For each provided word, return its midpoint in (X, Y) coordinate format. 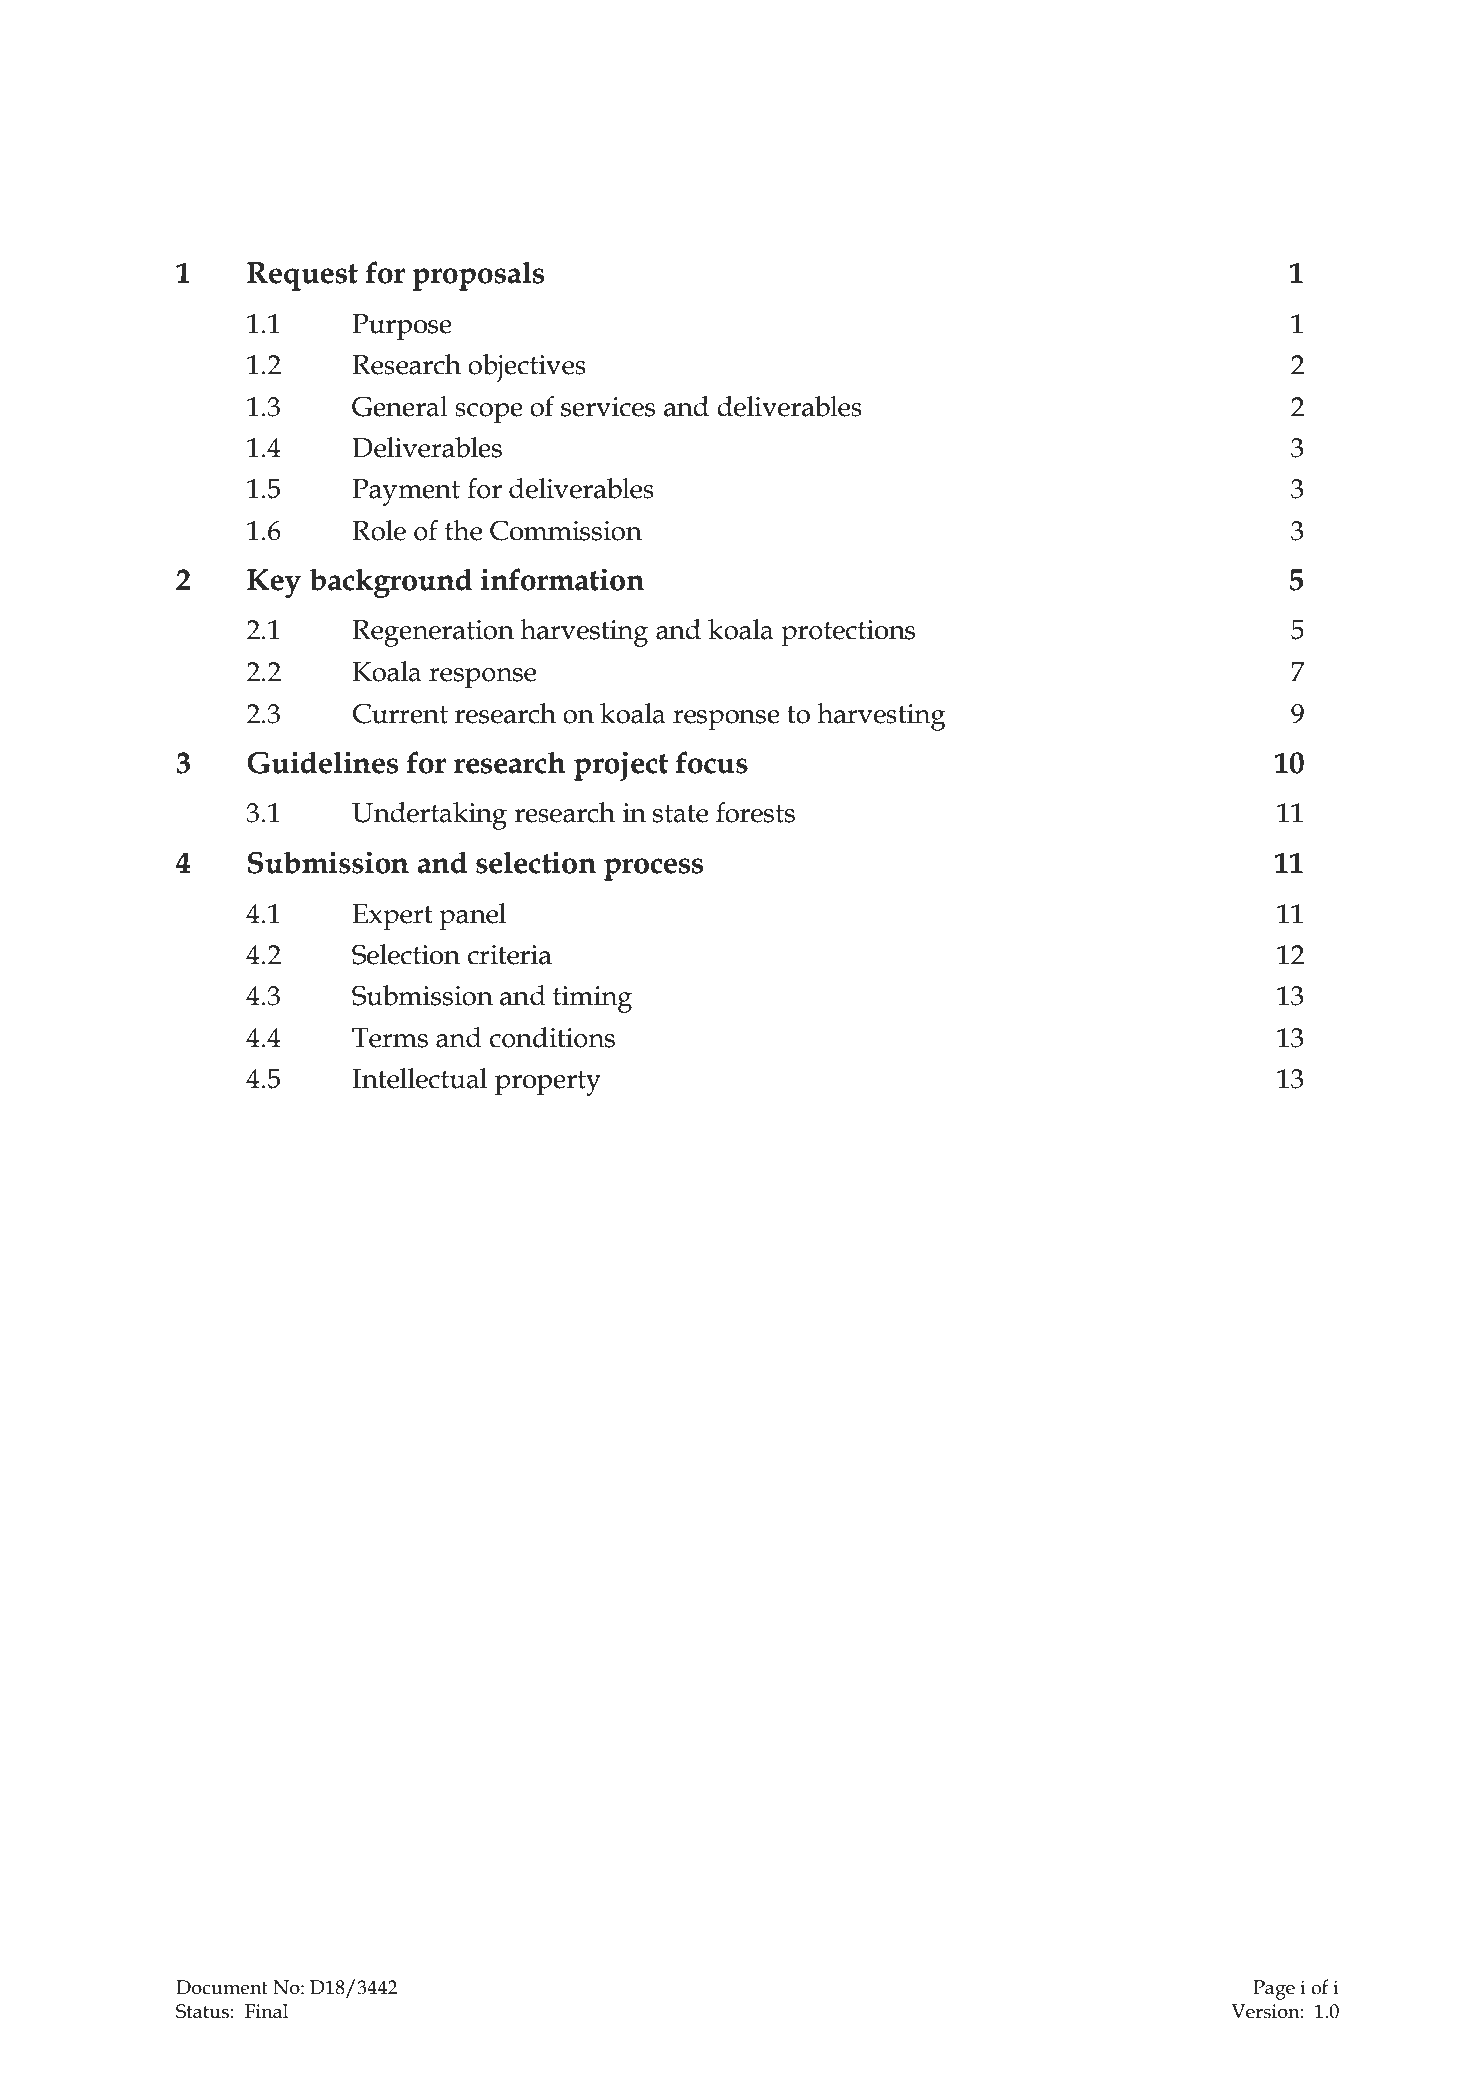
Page (1274, 1990)
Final (266, 2011)
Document (222, 1987)
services (608, 407)
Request (302, 276)
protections (848, 633)
